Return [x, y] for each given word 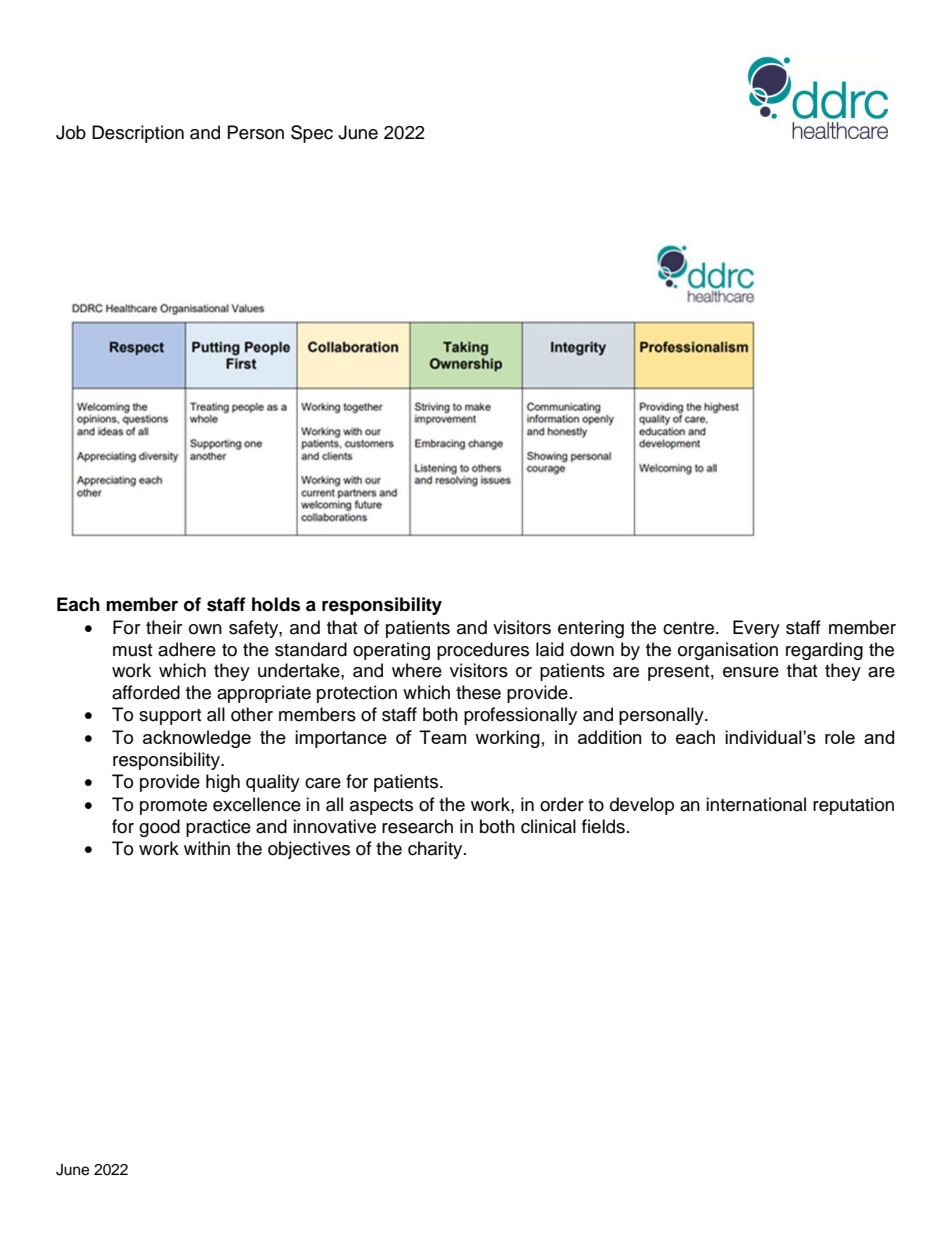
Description [138, 134]
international [756, 804]
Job [71, 132]
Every [756, 629]
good [159, 828]
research [417, 826]
